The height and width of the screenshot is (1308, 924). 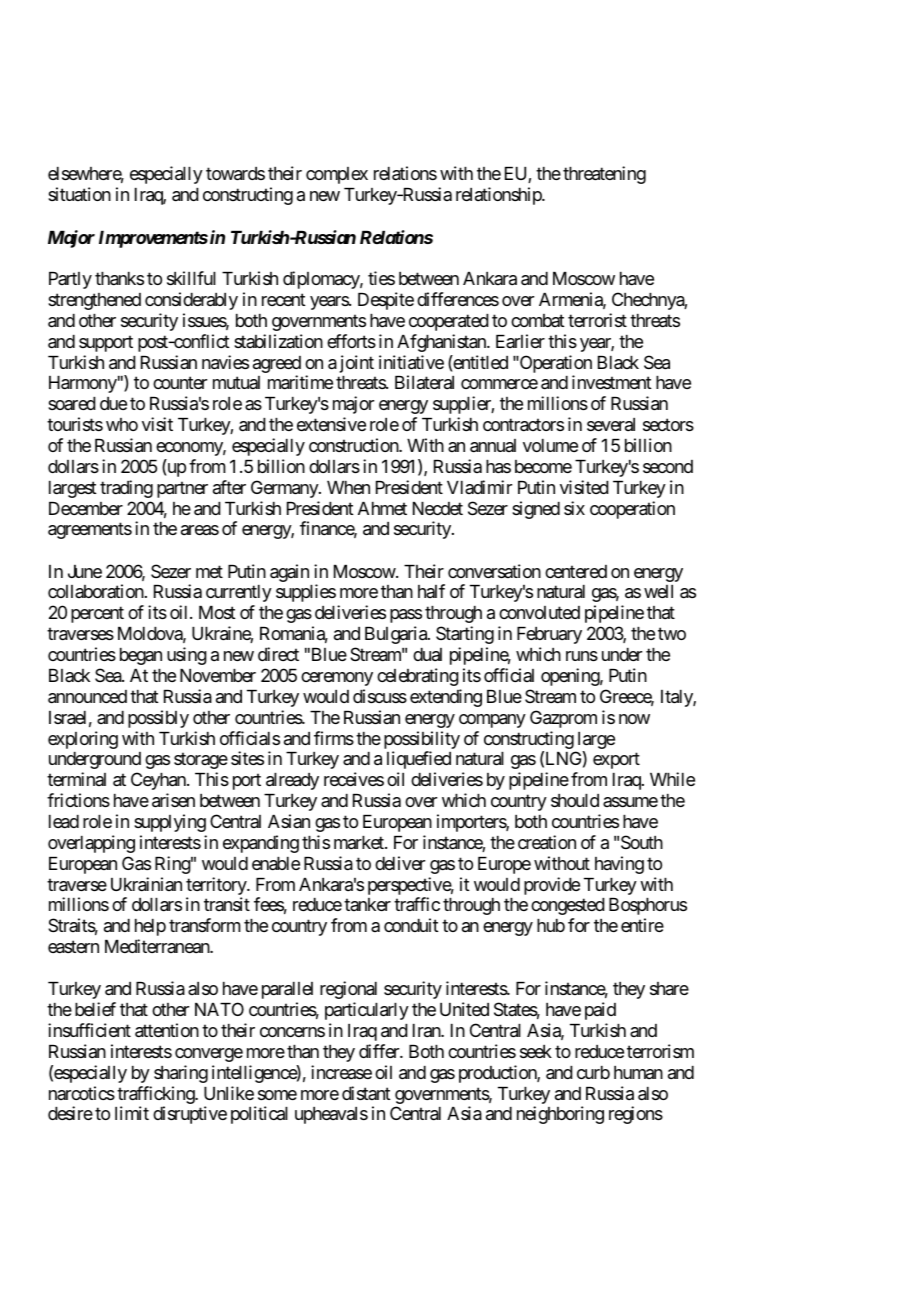 I want to click on limit, so click(x=132, y=1113).
